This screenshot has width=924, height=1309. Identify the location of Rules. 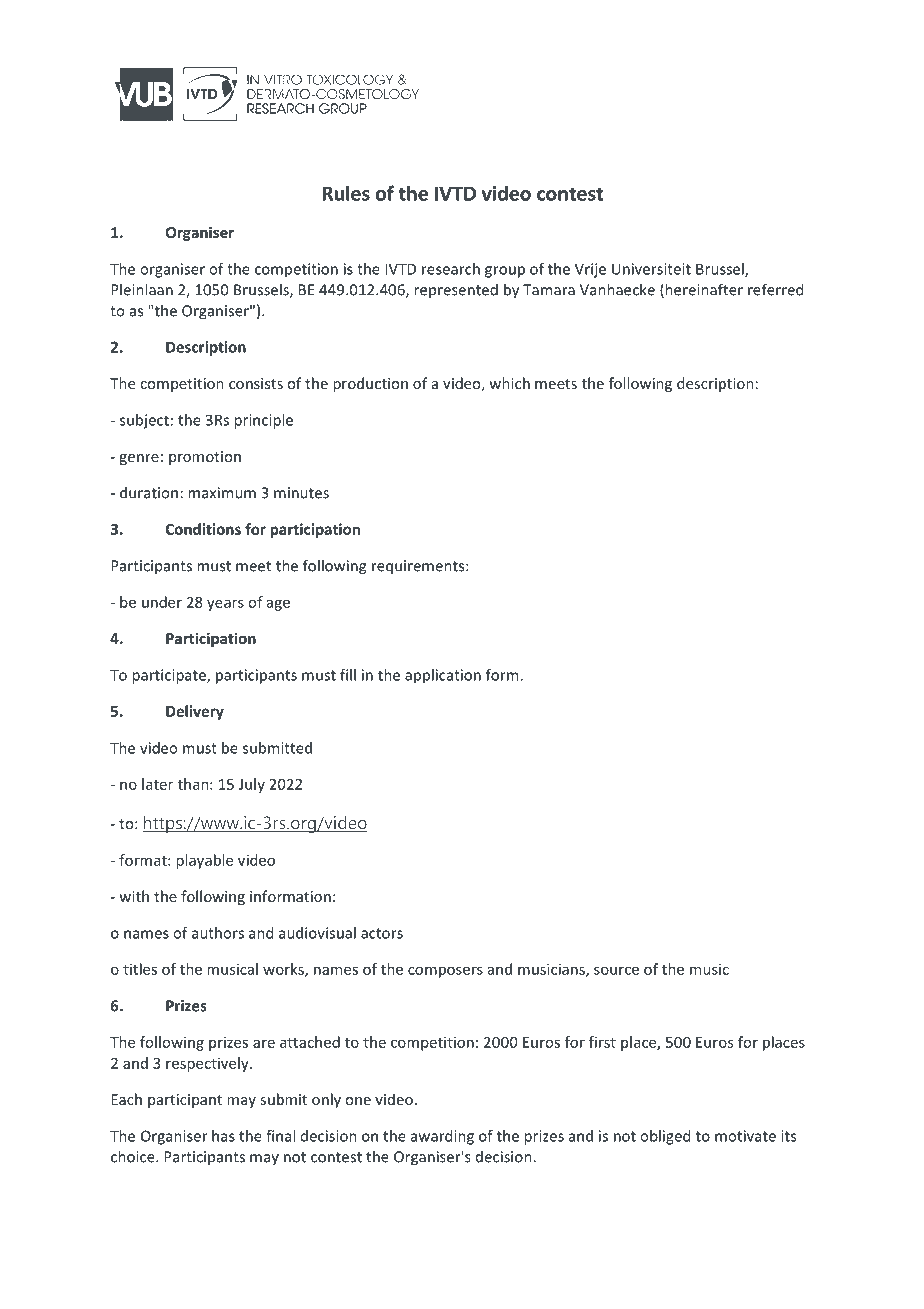
(346, 193).
